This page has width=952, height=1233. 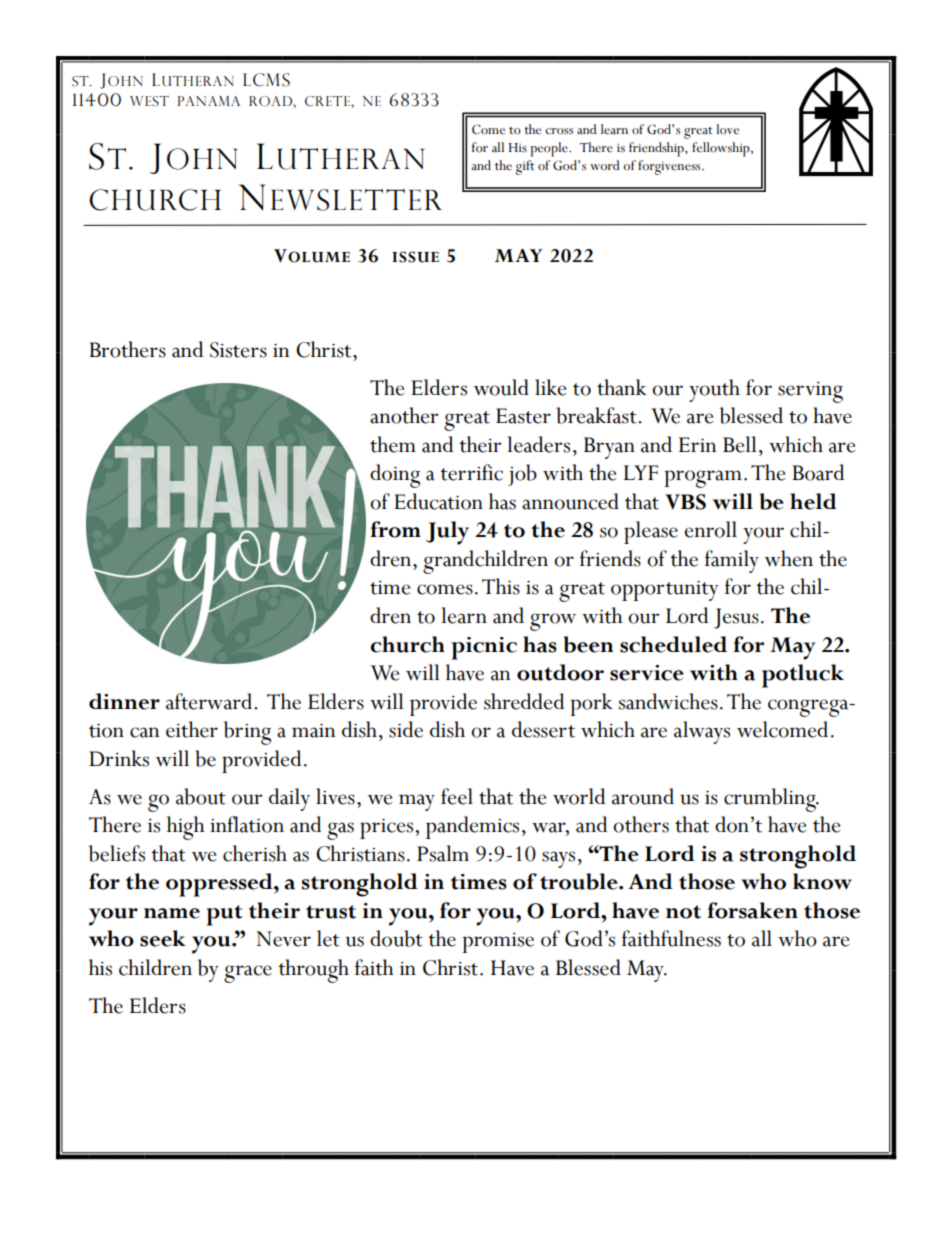 What do you see at coordinates (752, 910) in the page?
I see `forsaken` at bounding box center [752, 910].
